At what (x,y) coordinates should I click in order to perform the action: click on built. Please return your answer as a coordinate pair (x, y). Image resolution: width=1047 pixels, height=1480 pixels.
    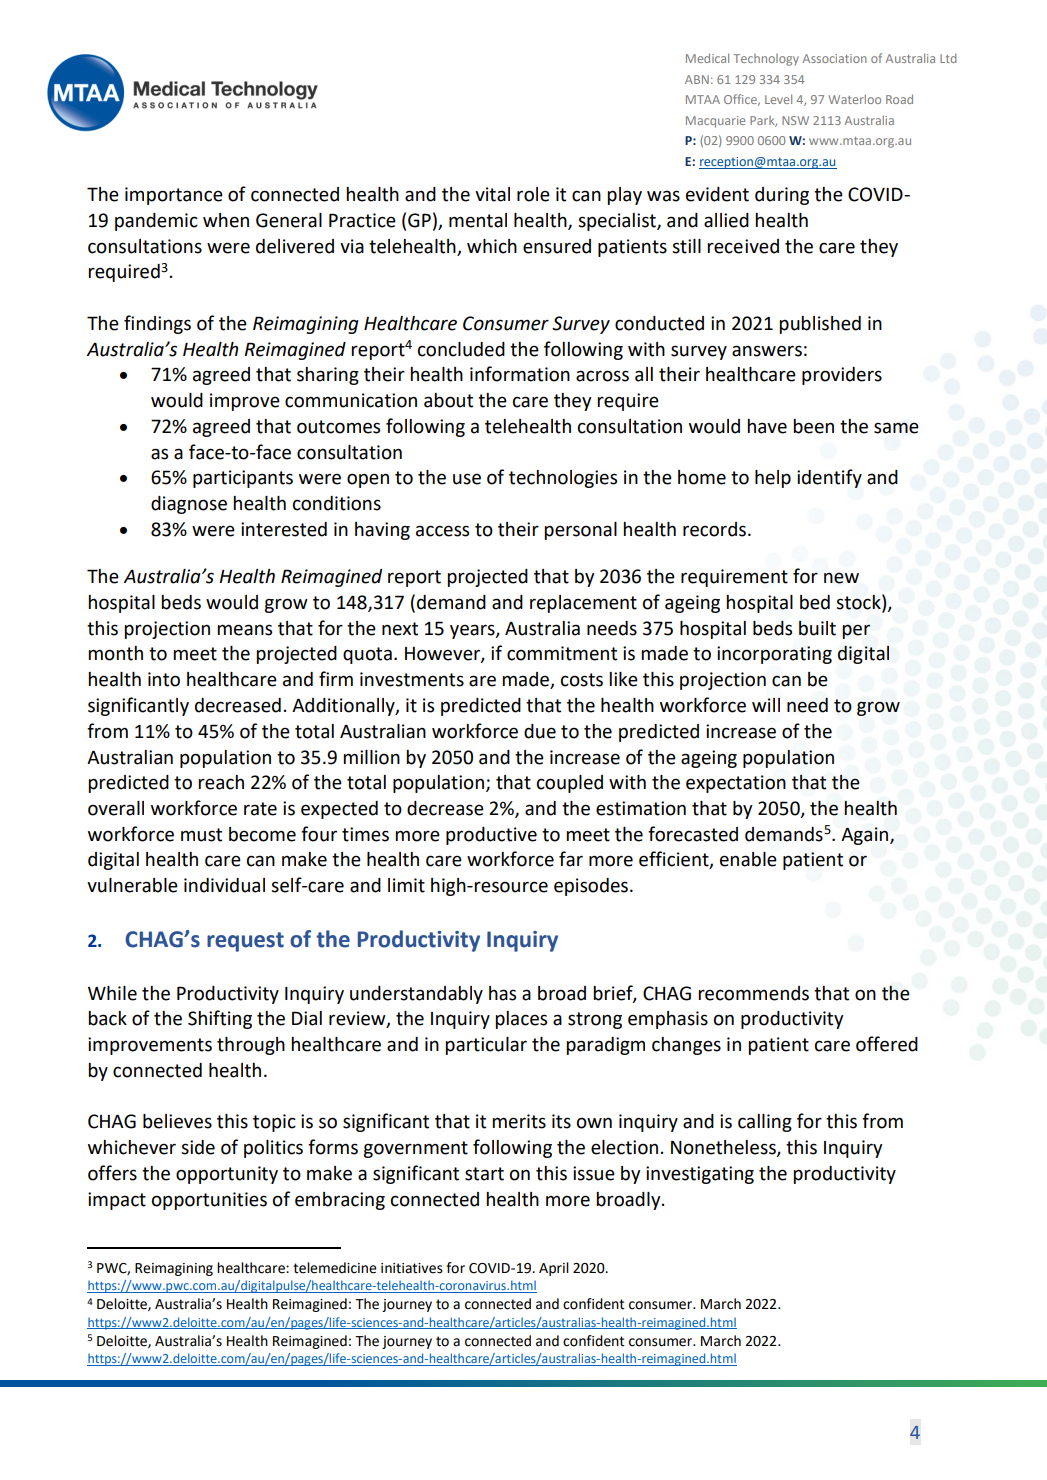
    Looking at the image, I should click on (817, 628).
